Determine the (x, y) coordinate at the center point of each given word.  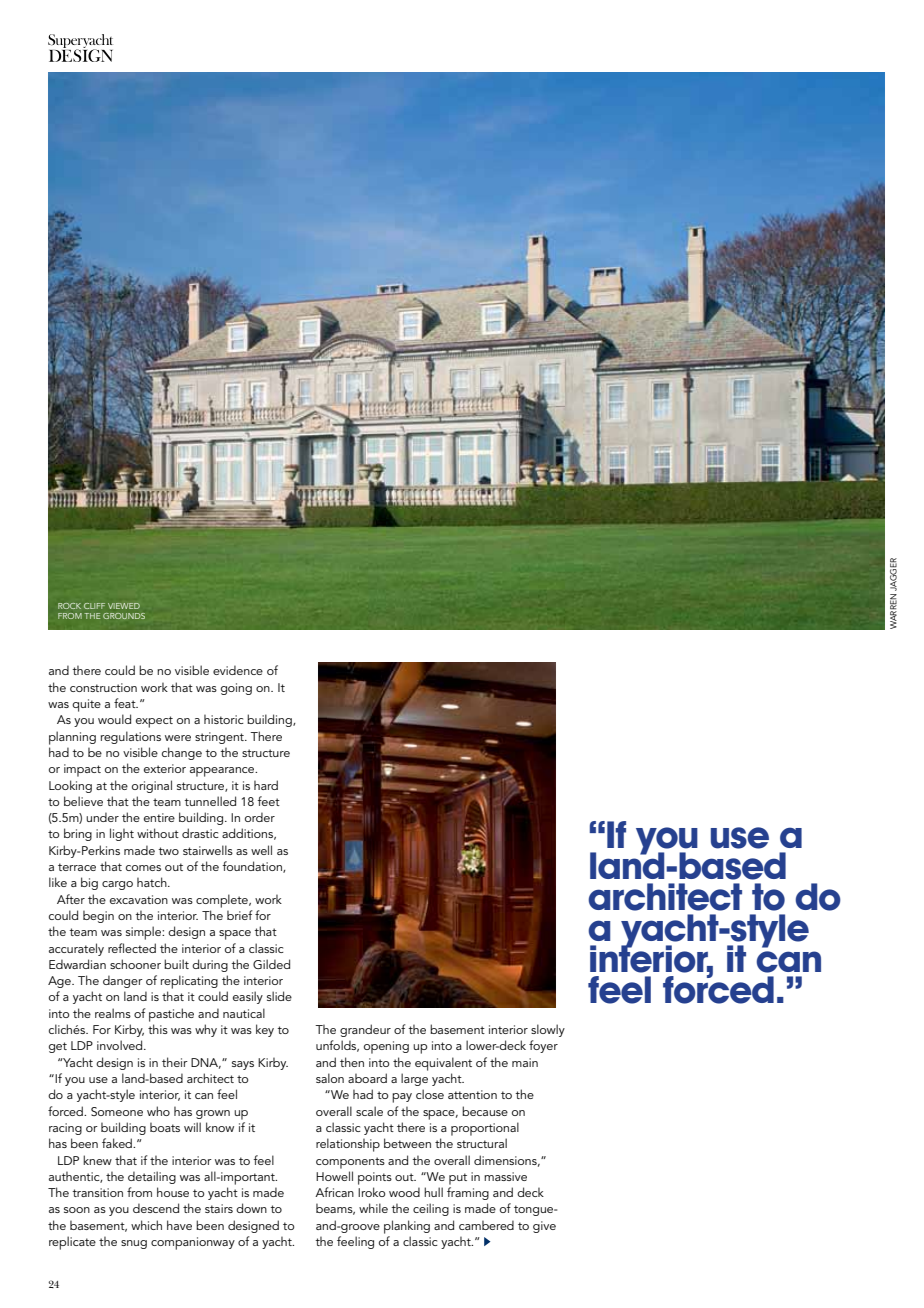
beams (335, 1209)
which (146, 1225)
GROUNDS (124, 616)
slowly (548, 1030)
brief (240, 915)
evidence (238, 670)
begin (98, 916)
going (236, 689)
